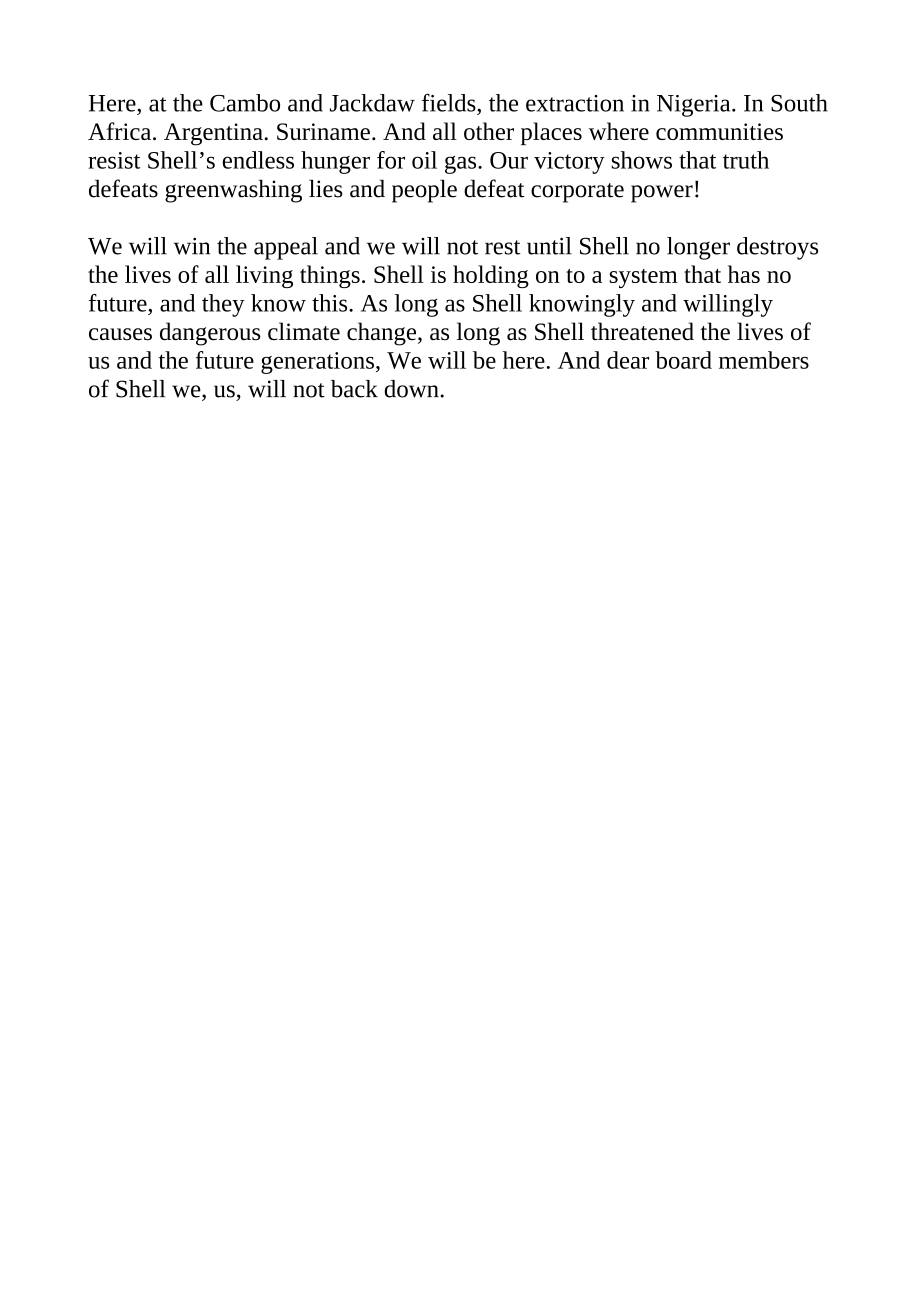  What do you see at coordinates (683, 360) in the screenshot?
I see `board` at bounding box center [683, 360].
